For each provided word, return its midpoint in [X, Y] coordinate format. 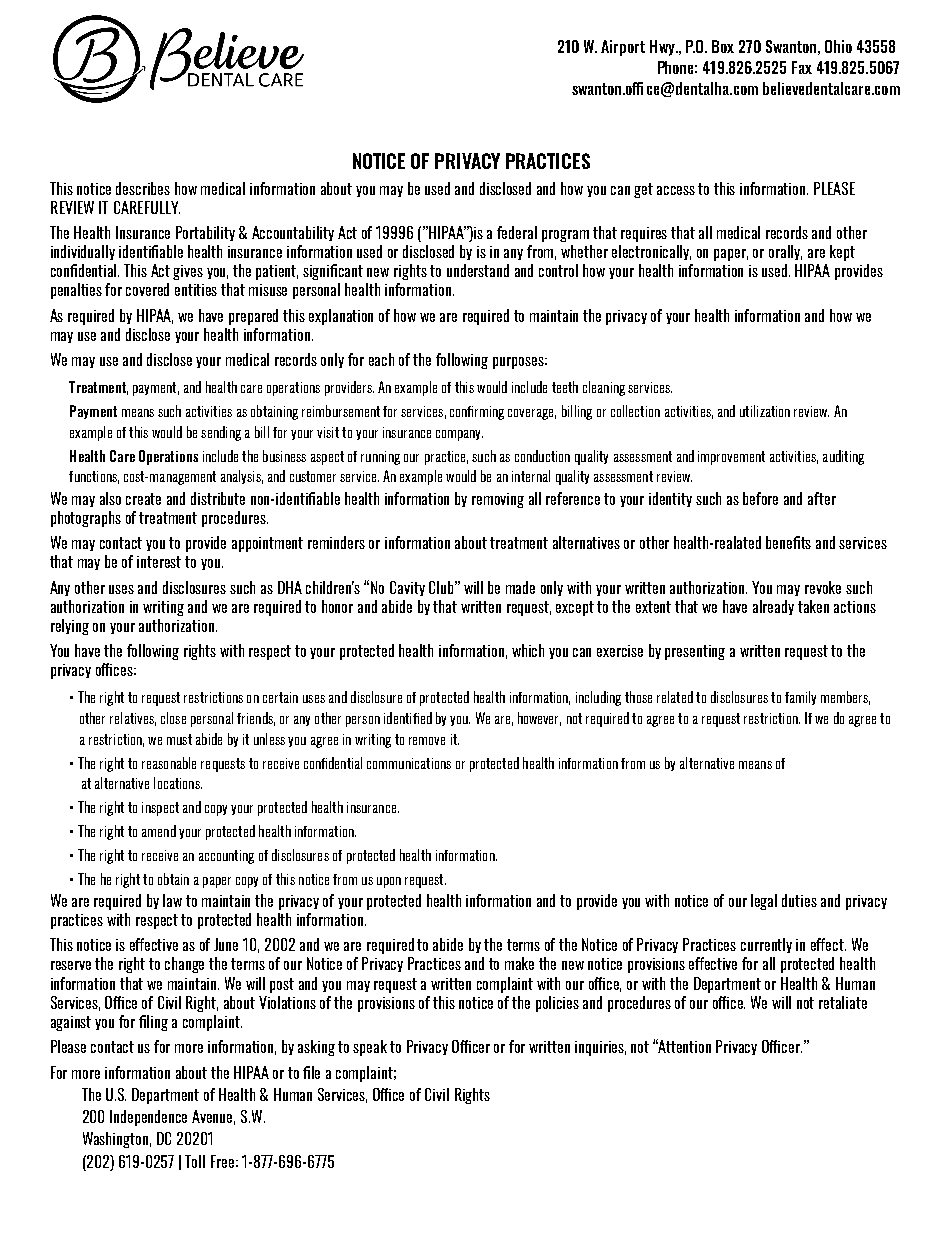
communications [409, 763]
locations [178, 783]
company [459, 435]
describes [143, 188]
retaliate [843, 1002]
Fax [802, 67]
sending [221, 433]
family [800, 698]
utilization [765, 411]
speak [370, 1048]
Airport [623, 48]
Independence [148, 1118]
